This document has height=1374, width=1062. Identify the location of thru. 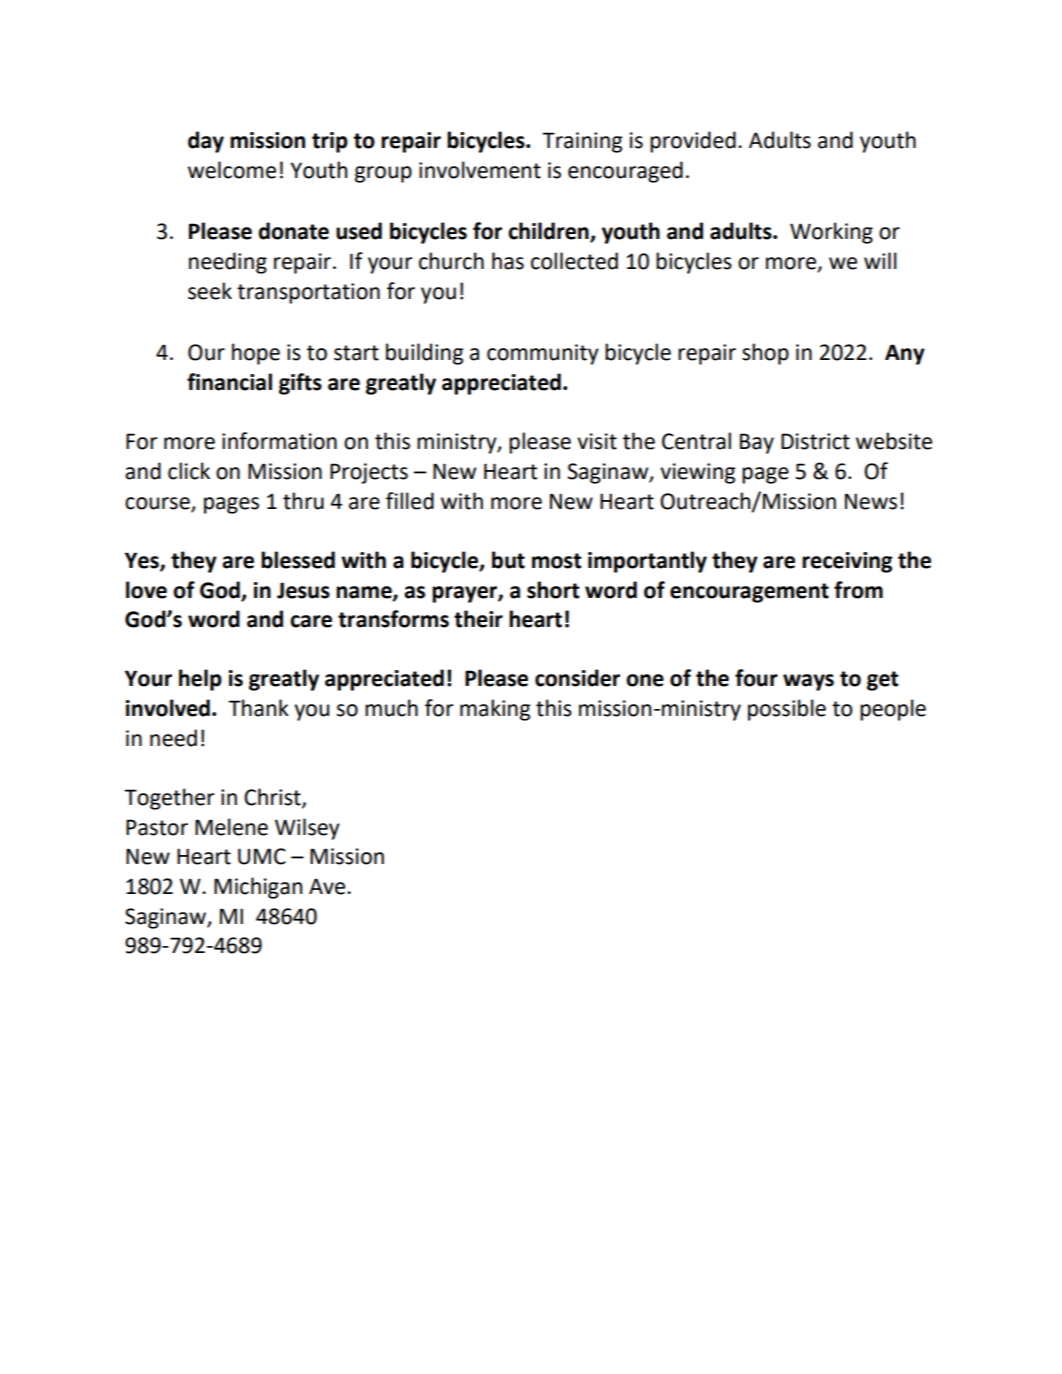
(303, 501).
